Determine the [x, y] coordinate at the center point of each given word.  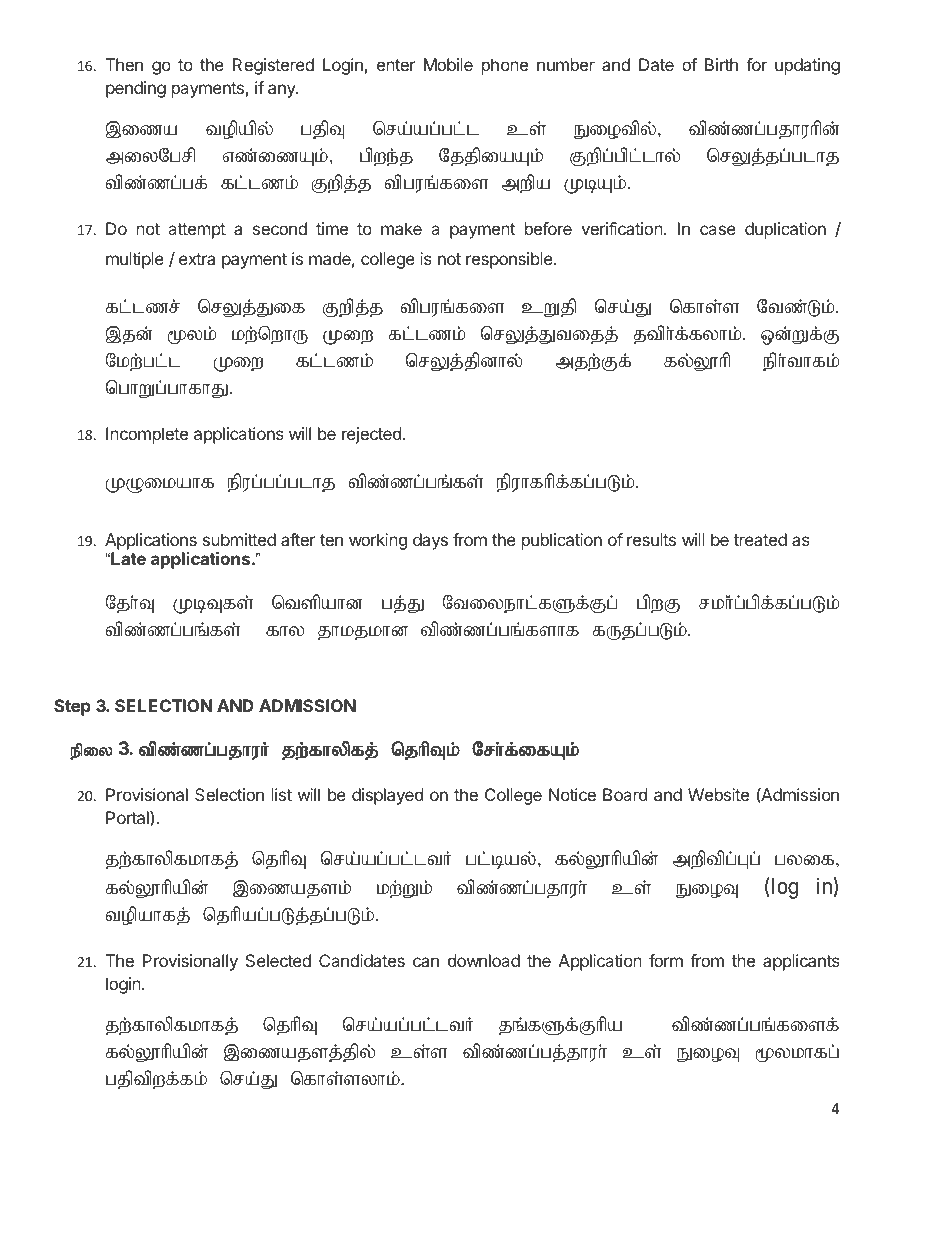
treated [760, 539]
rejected [371, 435]
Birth [721, 64]
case [718, 230]
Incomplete [147, 435]
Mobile [448, 64]
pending [136, 89]
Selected [278, 960]
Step [72, 707]
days [430, 541]
